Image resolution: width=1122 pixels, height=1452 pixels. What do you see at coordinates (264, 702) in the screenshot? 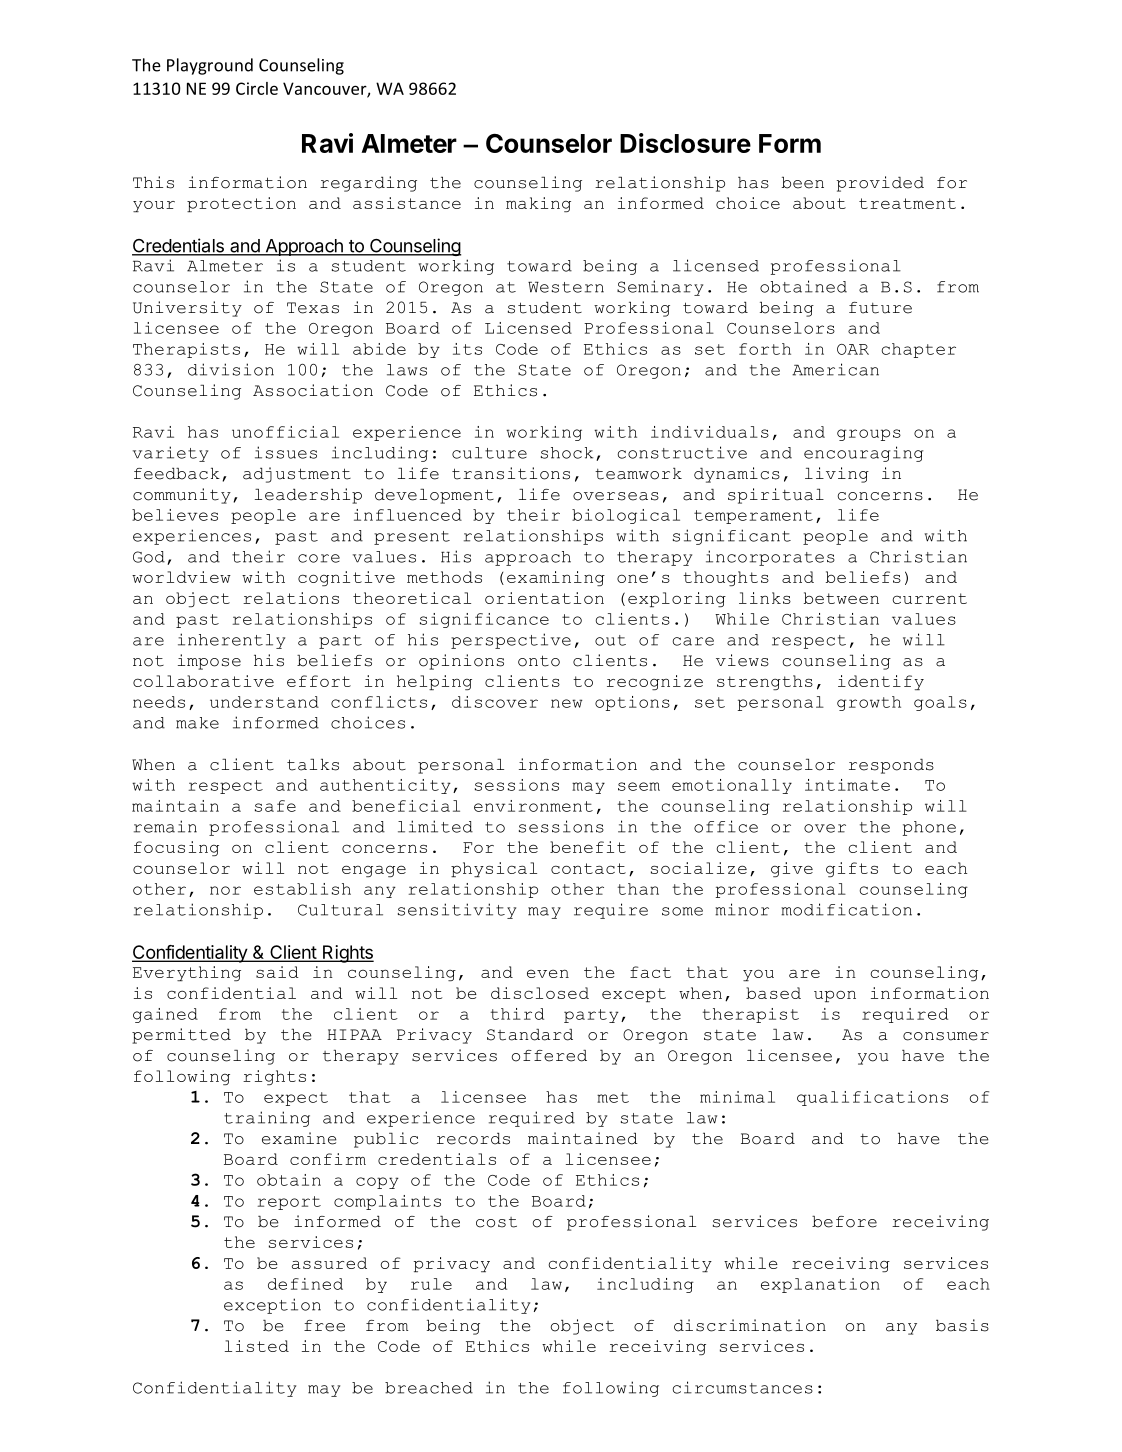
I see `understand` at bounding box center [264, 702].
